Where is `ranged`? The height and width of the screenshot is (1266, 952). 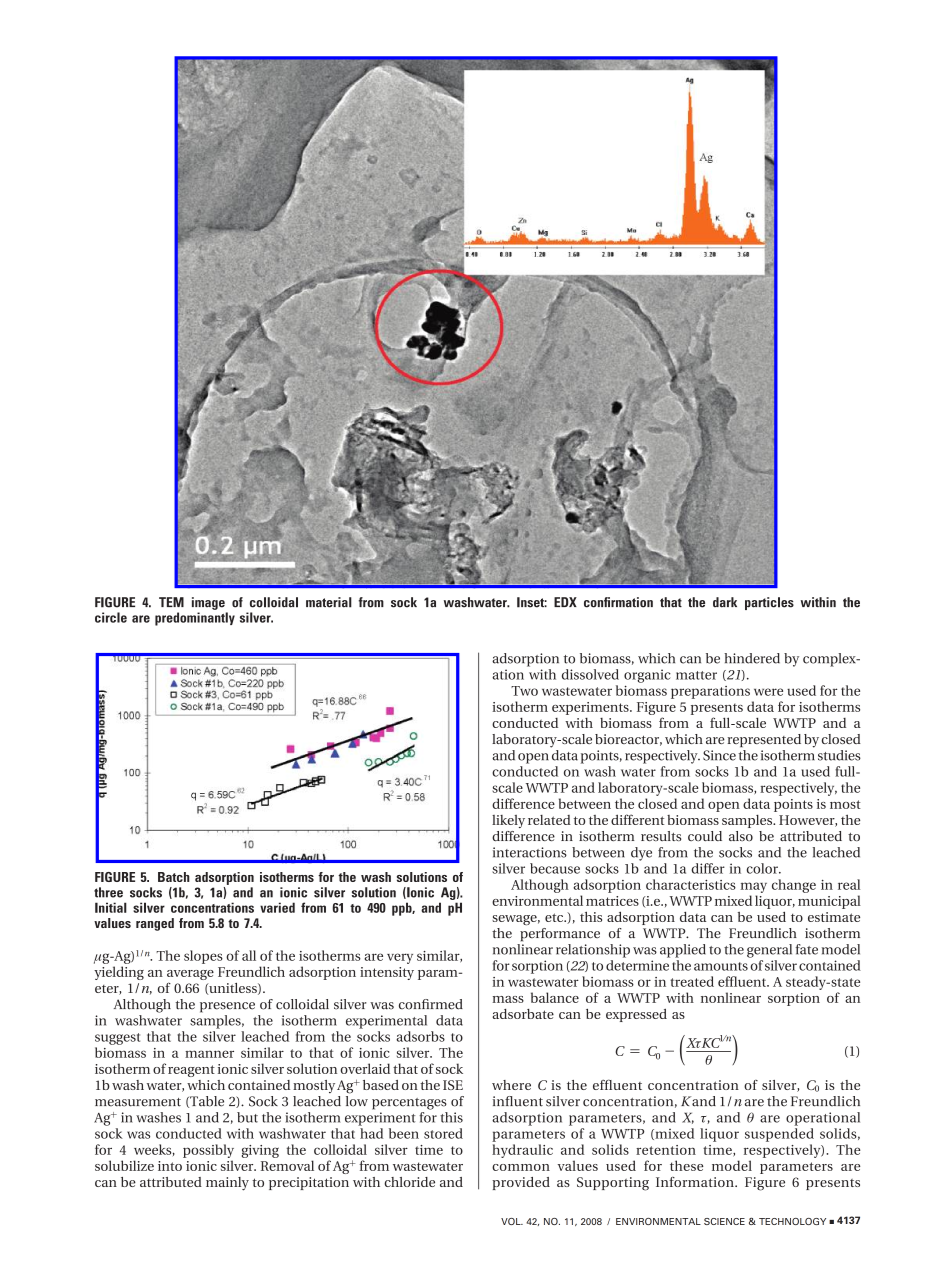
ranged is located at coordinates (155, 924).
